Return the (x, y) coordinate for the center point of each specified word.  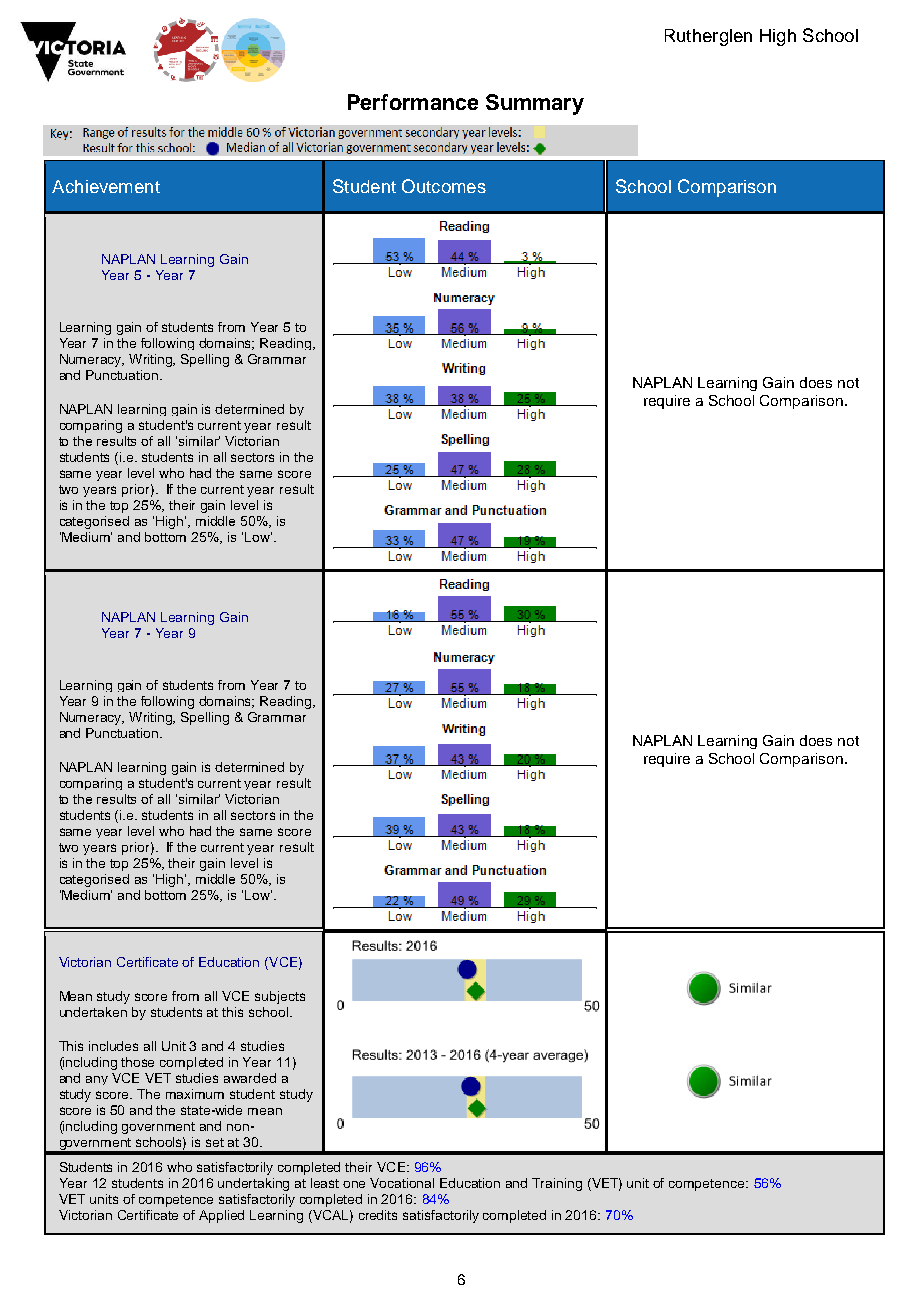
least (325, 1183)
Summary (535, 104)
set (215, 1142)
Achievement (106, 186)
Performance (413, 102)
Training (557, 1184)
